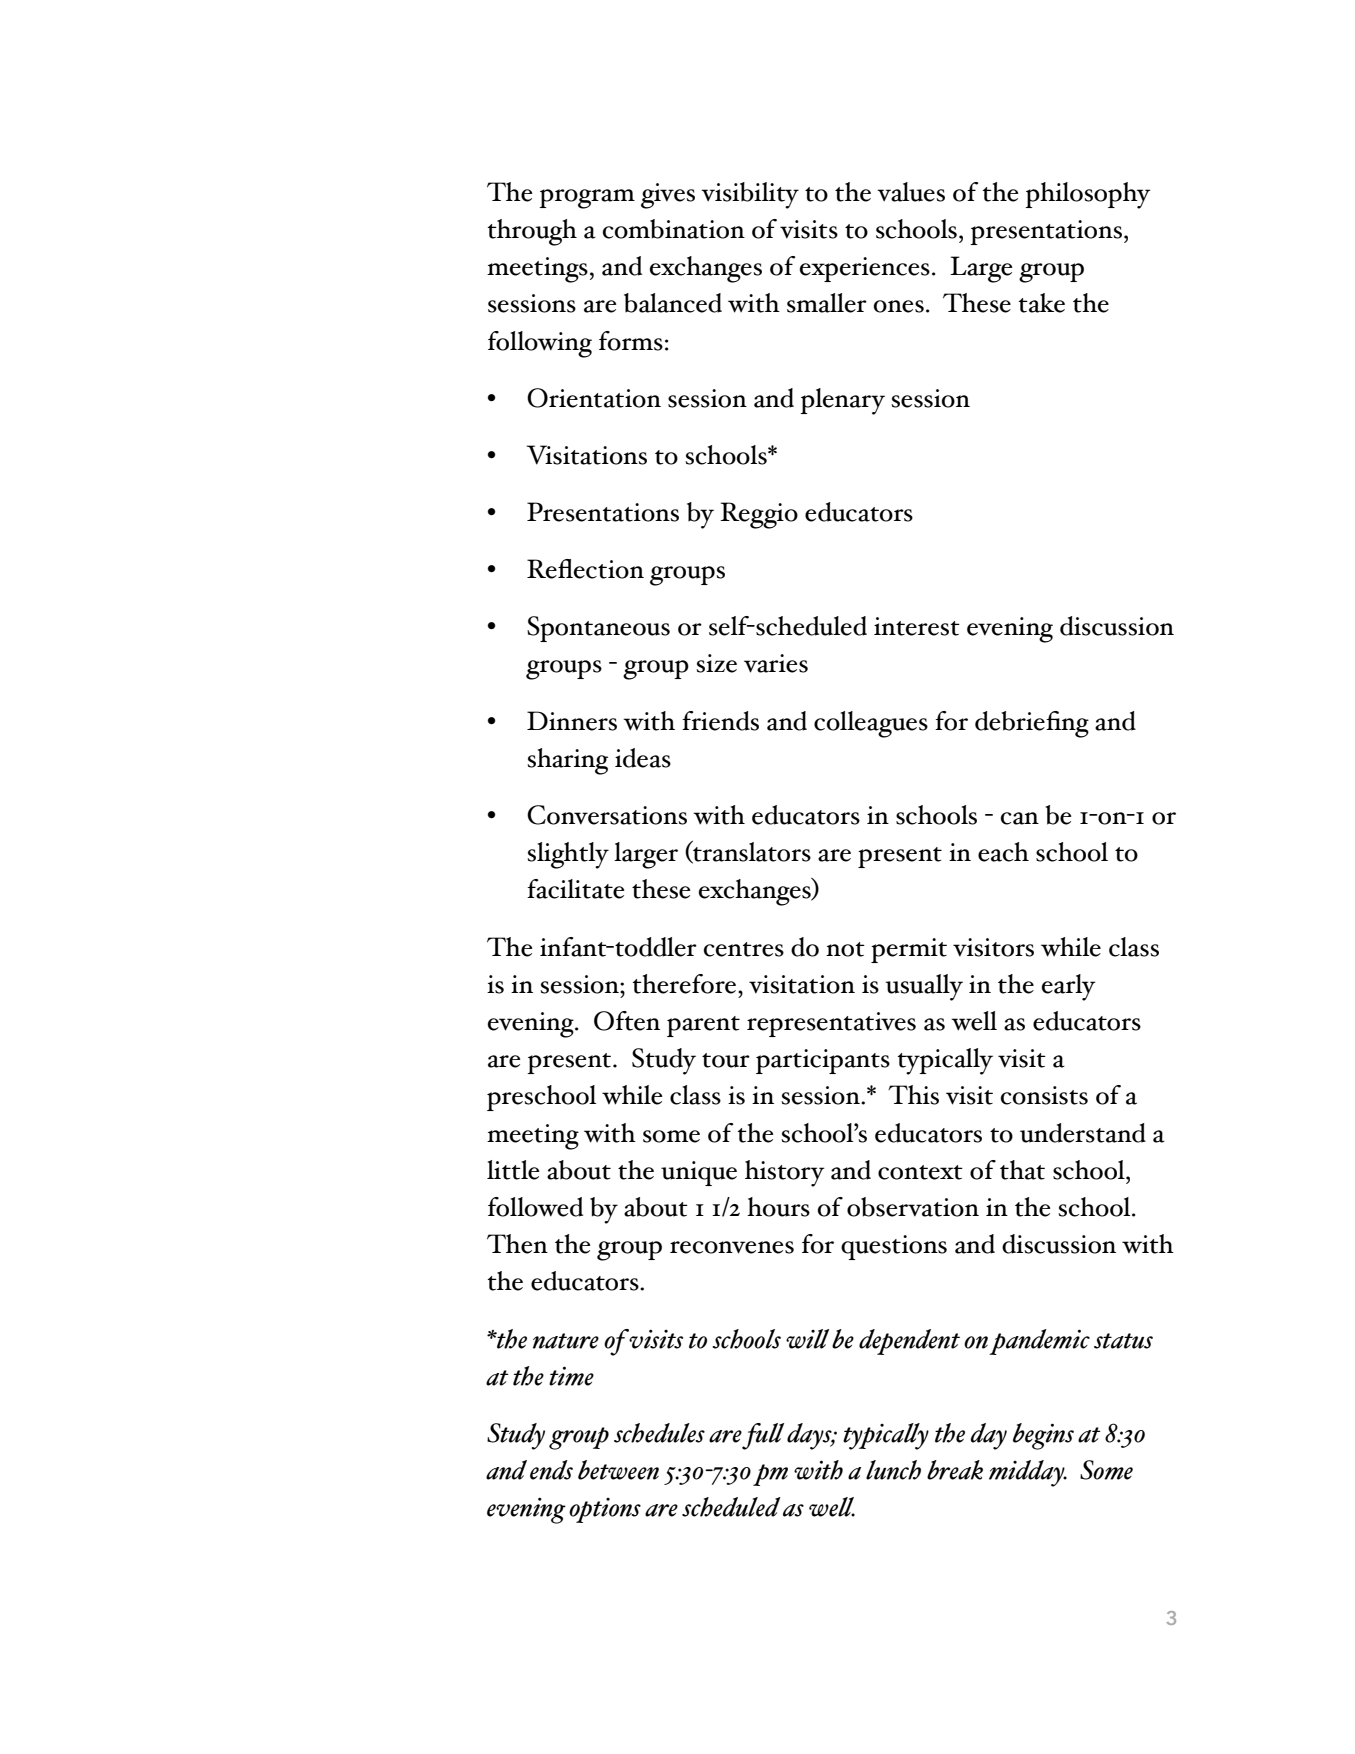  What do you see at coordinates (1088, 195) in the screenshot?
I see `philosophy` at bounding box center [1088, 195].
